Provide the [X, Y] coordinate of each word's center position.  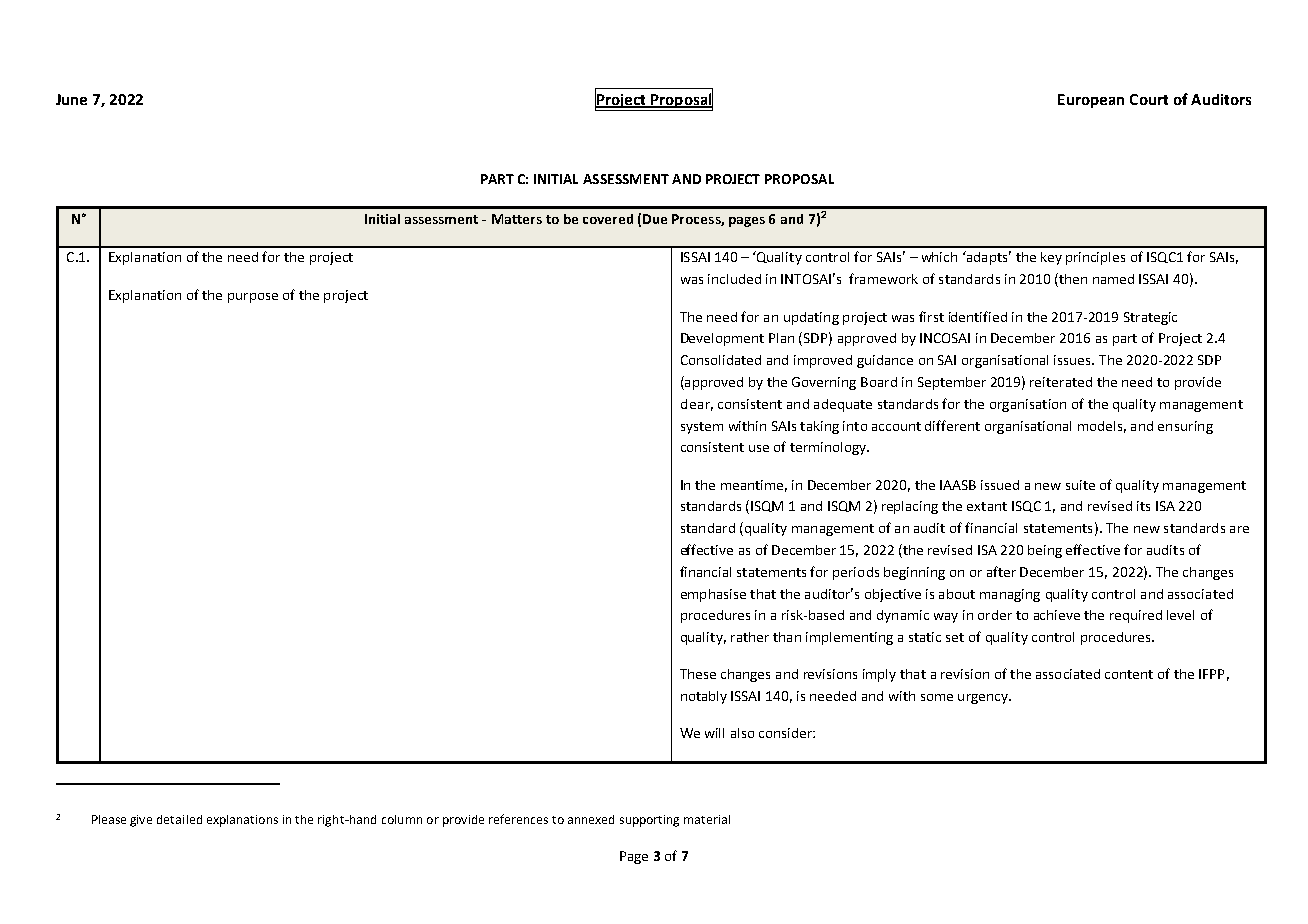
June [71, 99]
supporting [649, 821]
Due [655, 219]
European [1091, 101]
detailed [179, 819]
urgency [984, 699]
